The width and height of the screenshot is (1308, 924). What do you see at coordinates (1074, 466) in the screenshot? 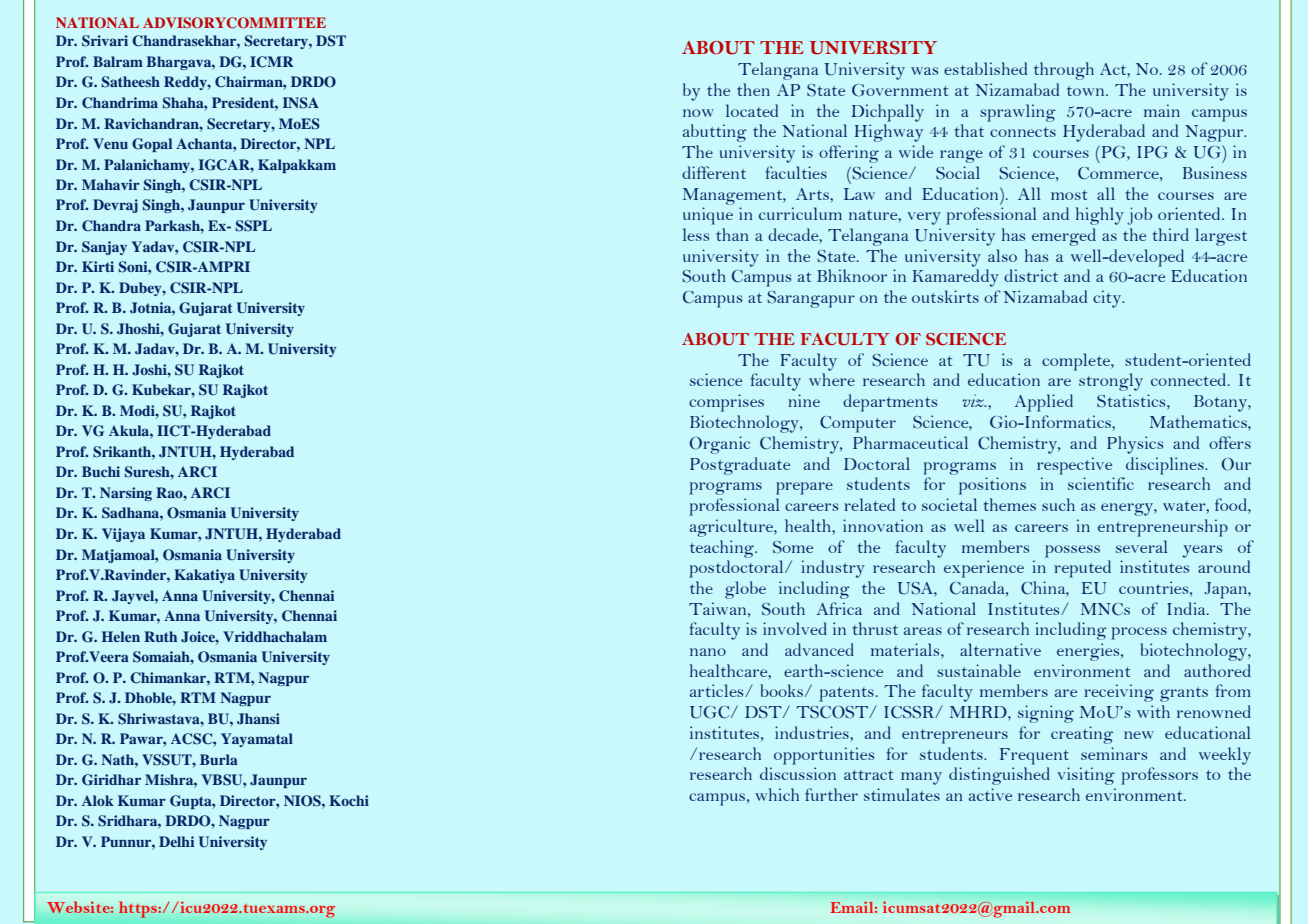
I see `respective` at bounding box center [1074, 466].
